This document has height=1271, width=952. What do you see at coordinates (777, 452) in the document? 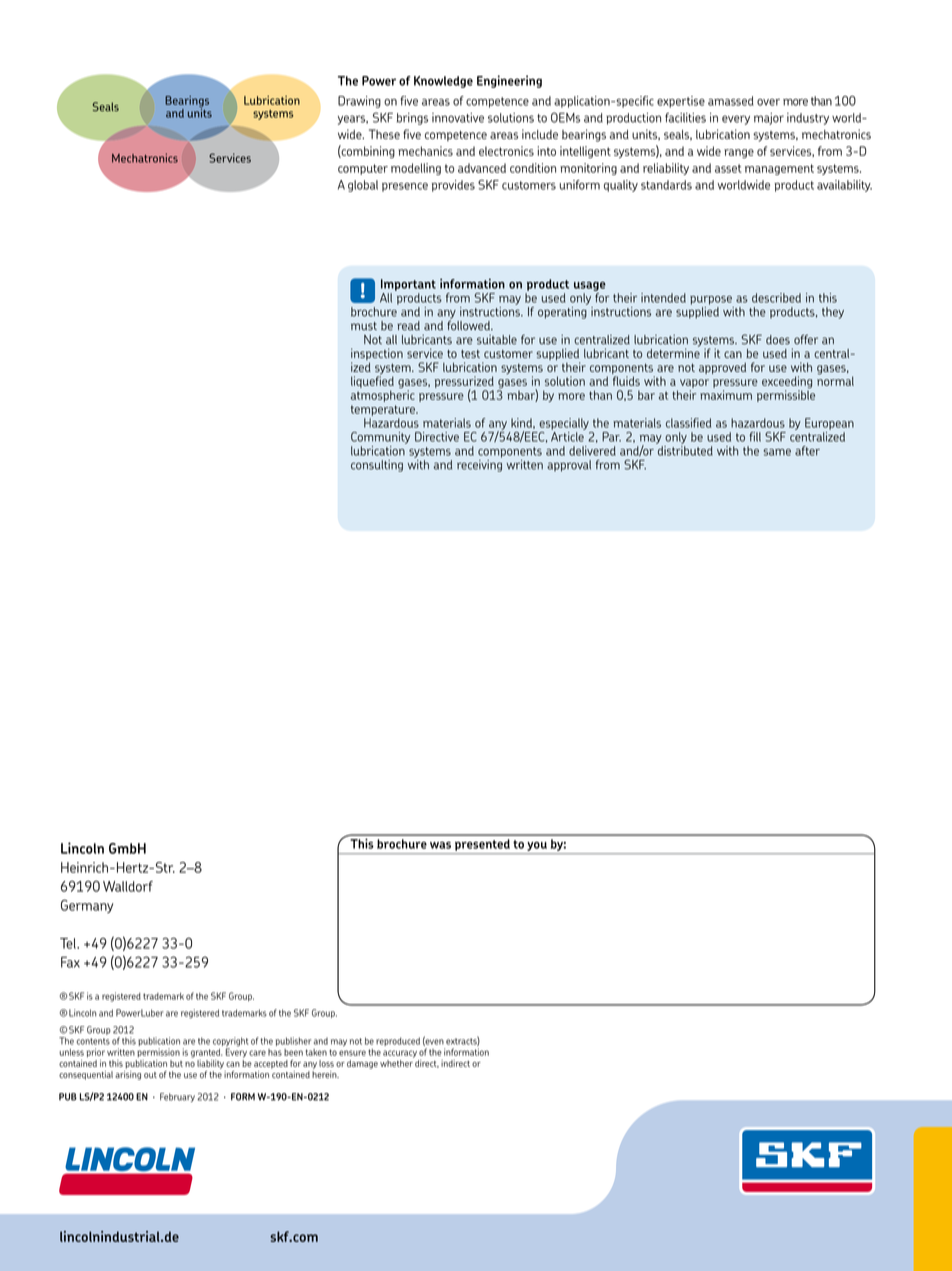
I see `same` at bounding box center [777, 452].
